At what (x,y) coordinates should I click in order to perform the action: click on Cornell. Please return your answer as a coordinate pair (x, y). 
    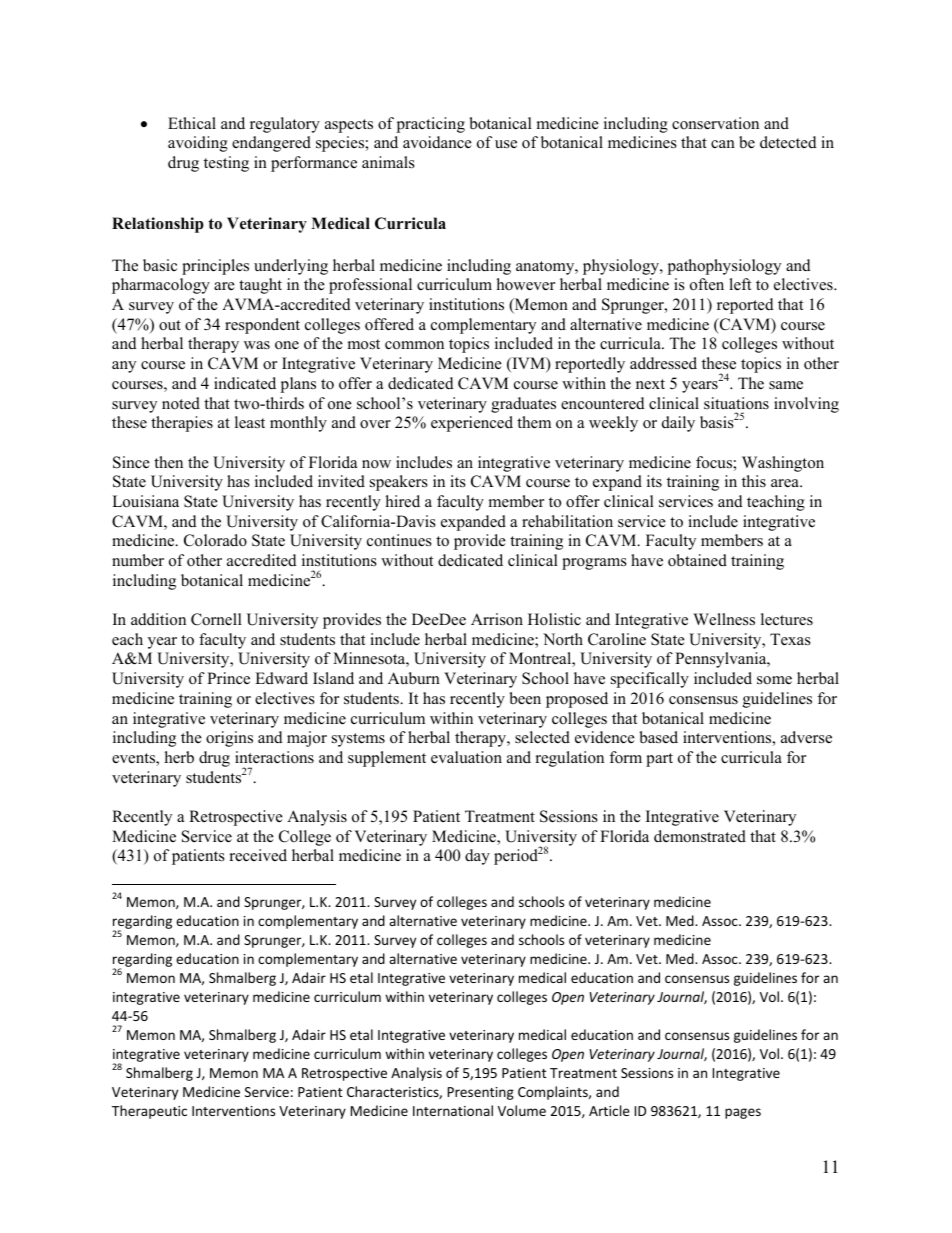
    Looking at the image, I should click on (216, 619).
